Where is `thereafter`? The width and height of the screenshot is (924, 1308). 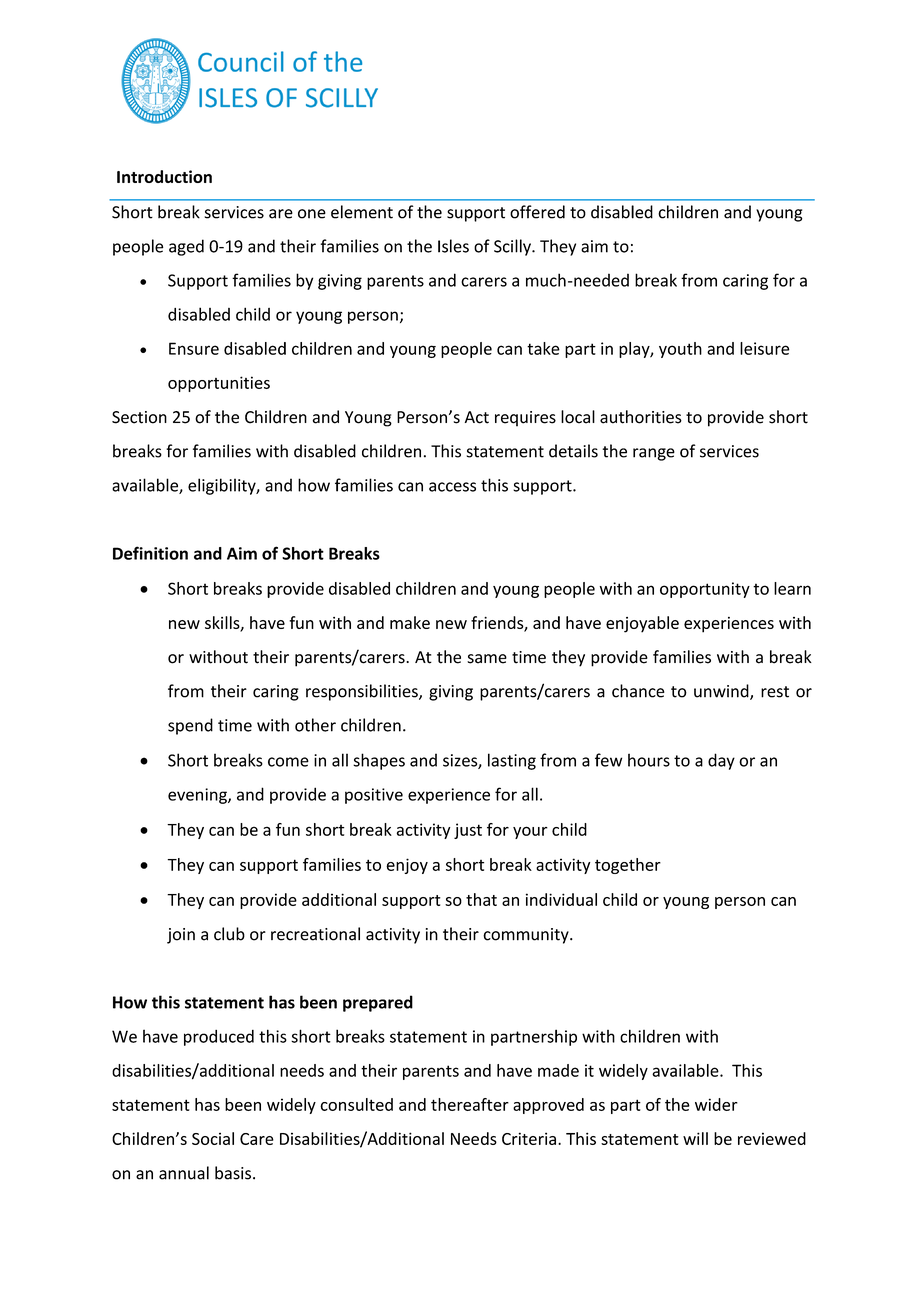 thereafter is located at coordinates (470, 1104).
